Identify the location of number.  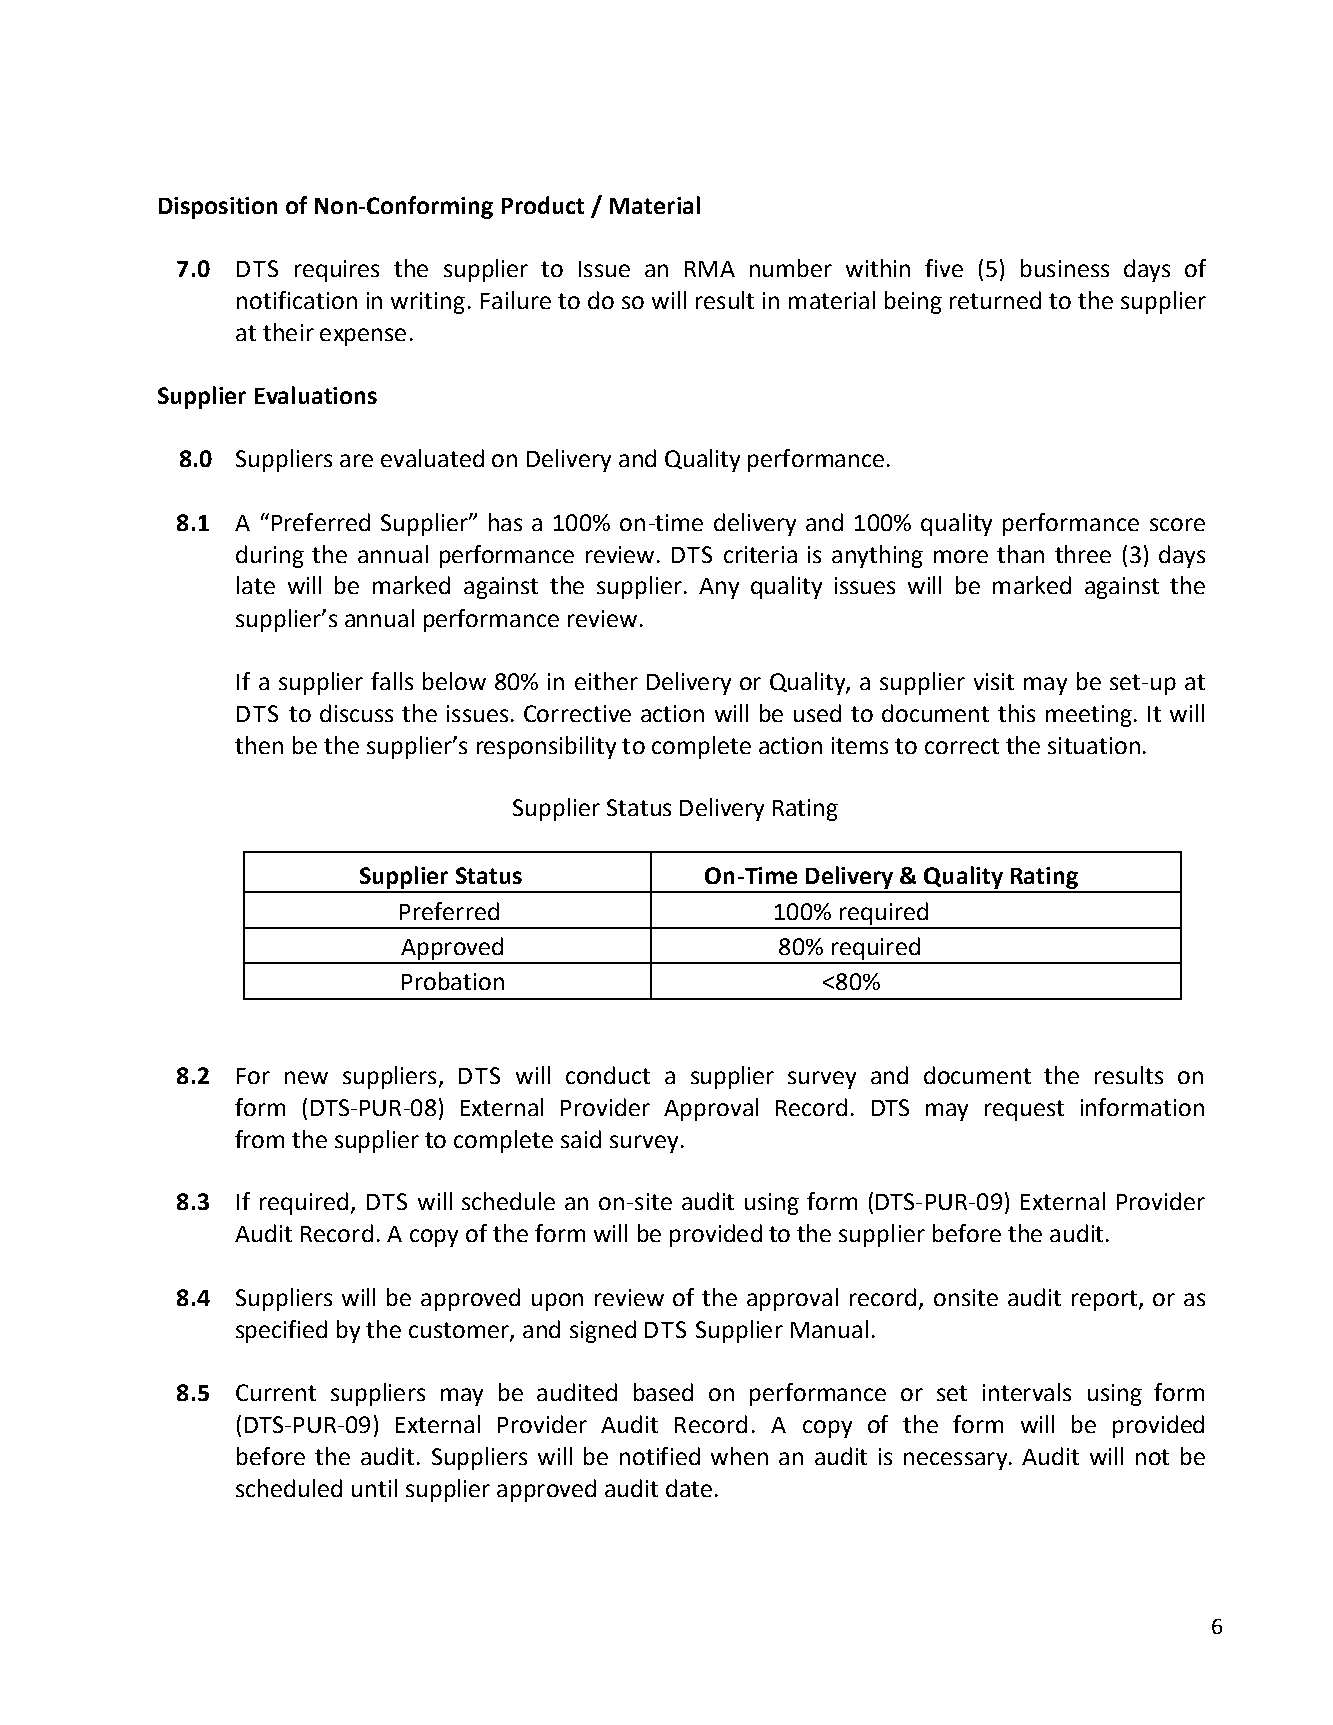
(791, 268).
